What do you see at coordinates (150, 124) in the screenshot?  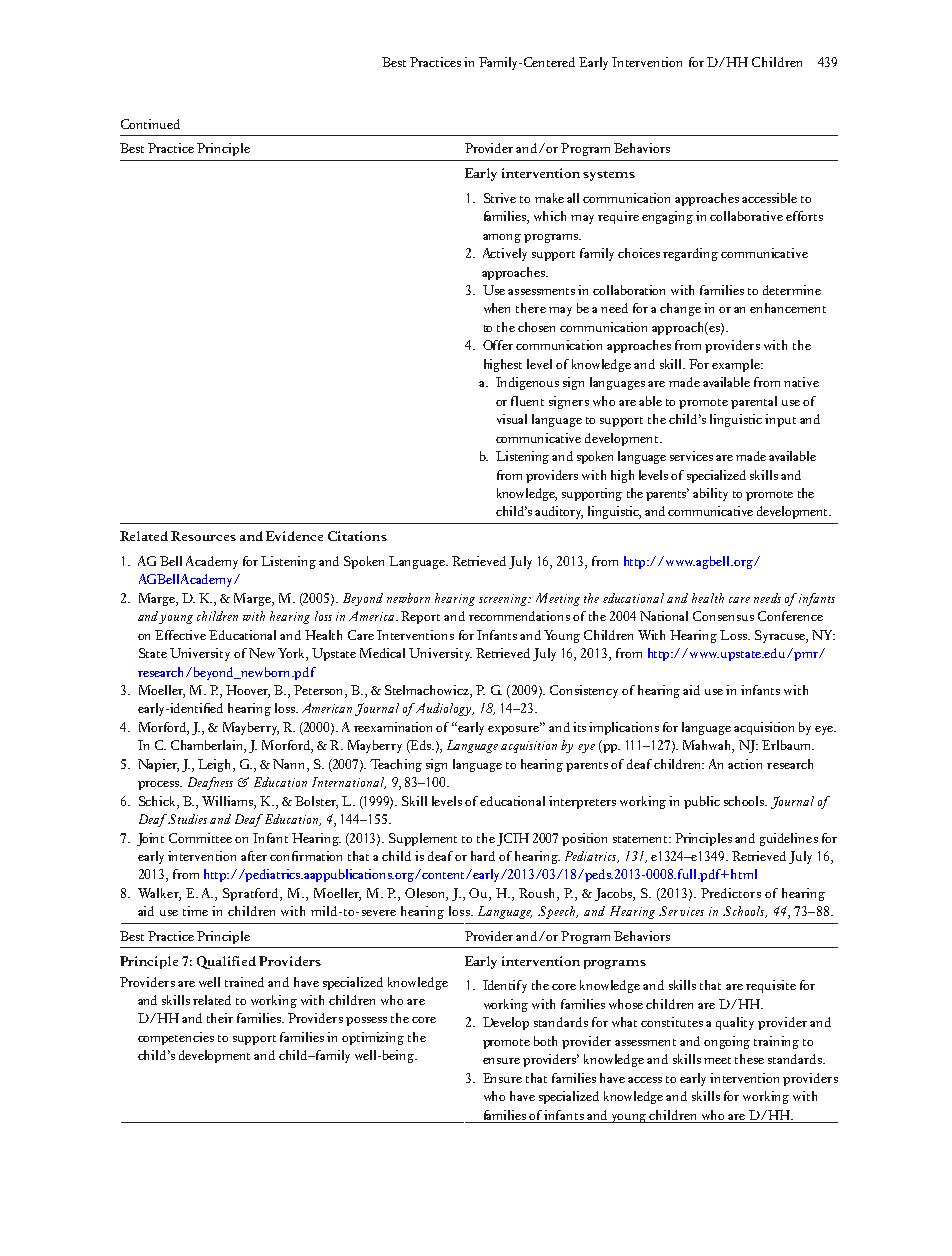 I see `Continued` at bounding box center [150, 124].
